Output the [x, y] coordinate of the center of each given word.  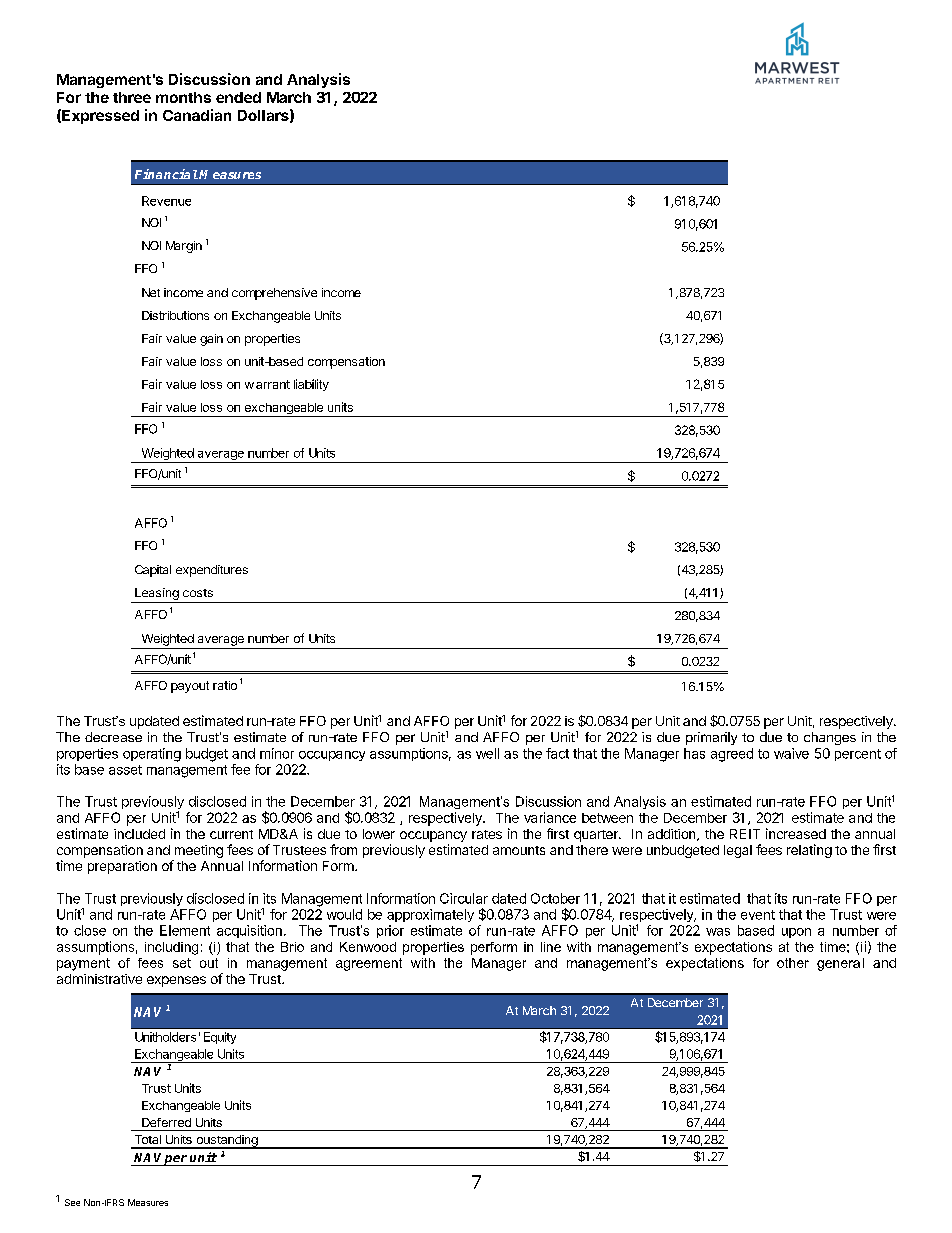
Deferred [166, 1122]
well [487, 753]
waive [791, 753]
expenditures [212, 571]
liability [311, 385]
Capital [153, 571]
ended [238, 97]
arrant [273, 384]
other [793, 963]
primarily [711, 738]
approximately [430, 915]
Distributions [175, 315]
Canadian [197, 115]
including [171, 948]
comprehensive [274, 294]
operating [152, 755]
